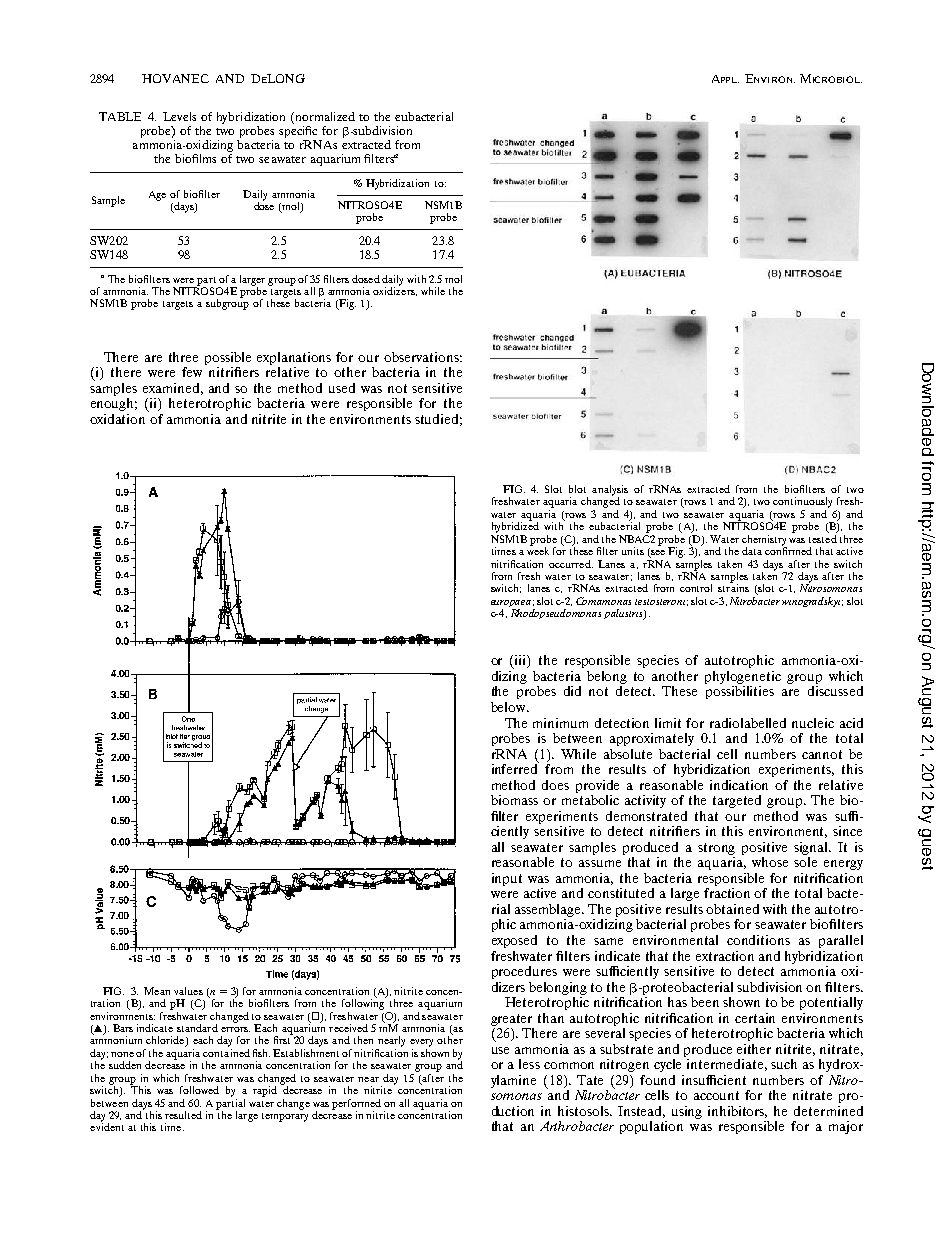 The height and width of the screenshot is (1233, 952). I want to click on normalized, so click(324, 118).
